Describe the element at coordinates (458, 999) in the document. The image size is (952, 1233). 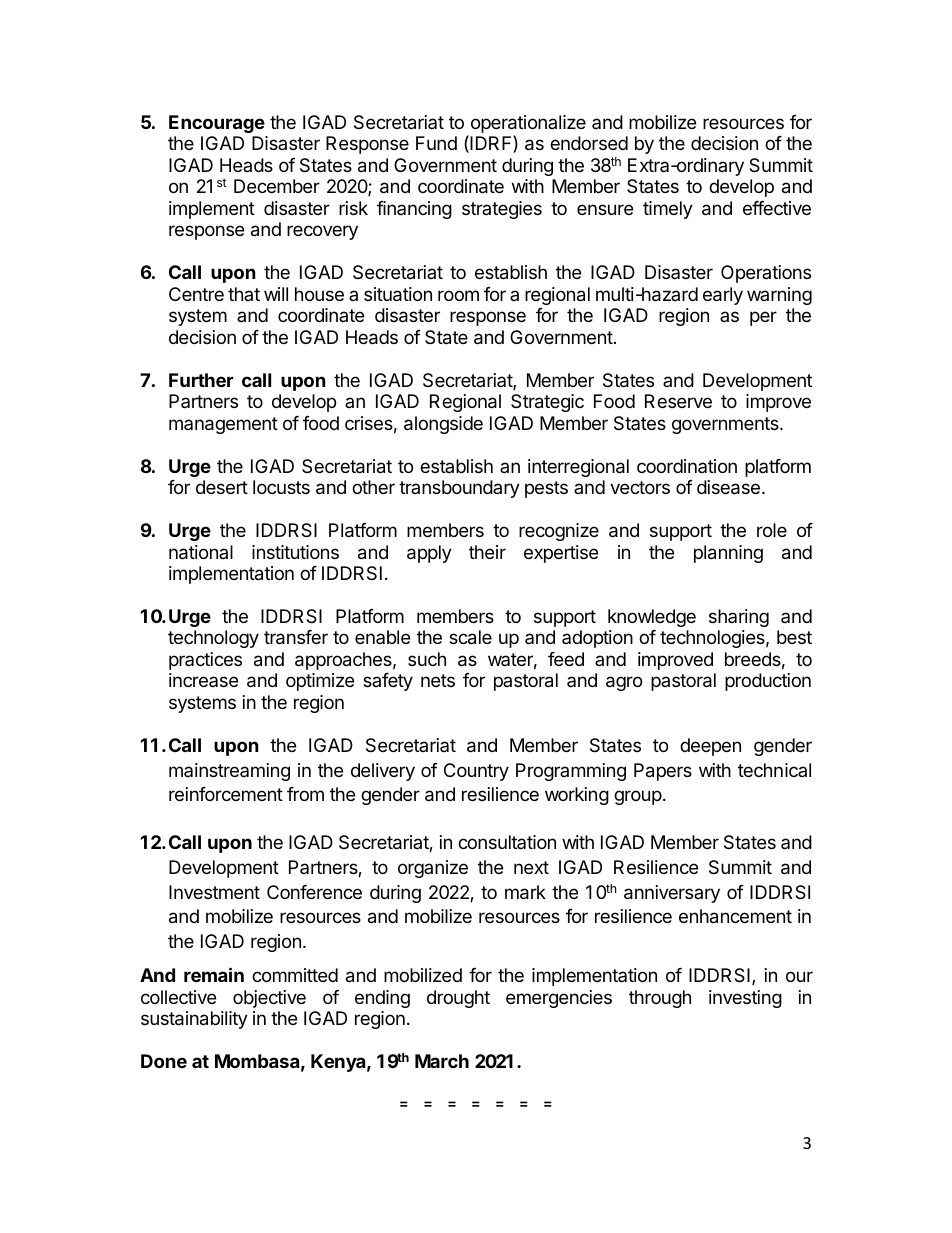
I see `drought` at that location.
